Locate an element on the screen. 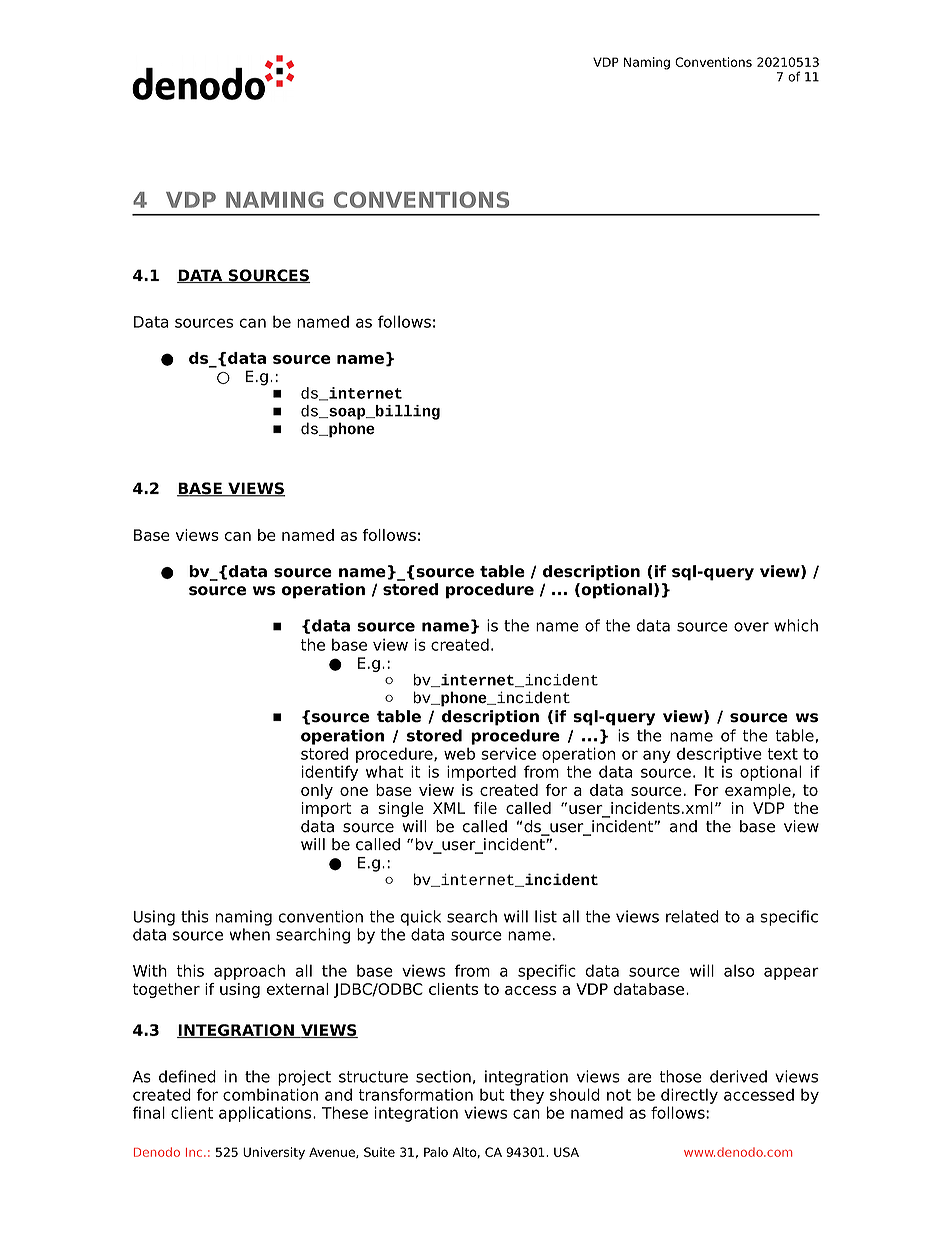 The height and width of the screenshot is (1233, 952). quick is located at coordinates (421, 918).
